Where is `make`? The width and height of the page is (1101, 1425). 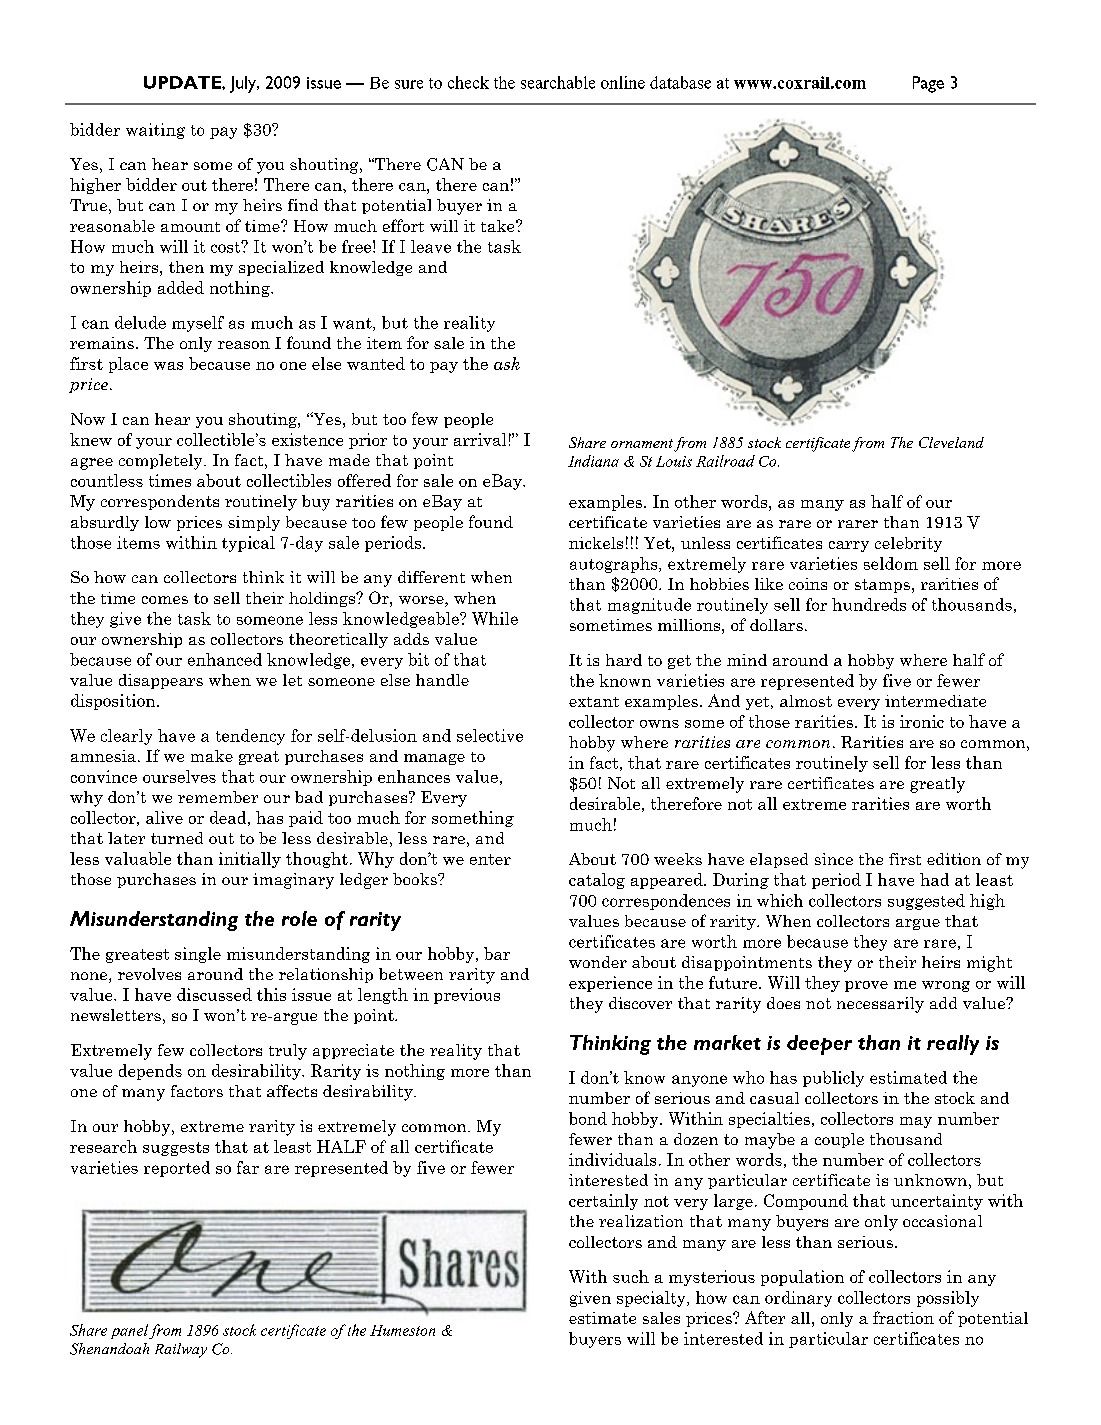 make is located at coordinates (212, 756).
